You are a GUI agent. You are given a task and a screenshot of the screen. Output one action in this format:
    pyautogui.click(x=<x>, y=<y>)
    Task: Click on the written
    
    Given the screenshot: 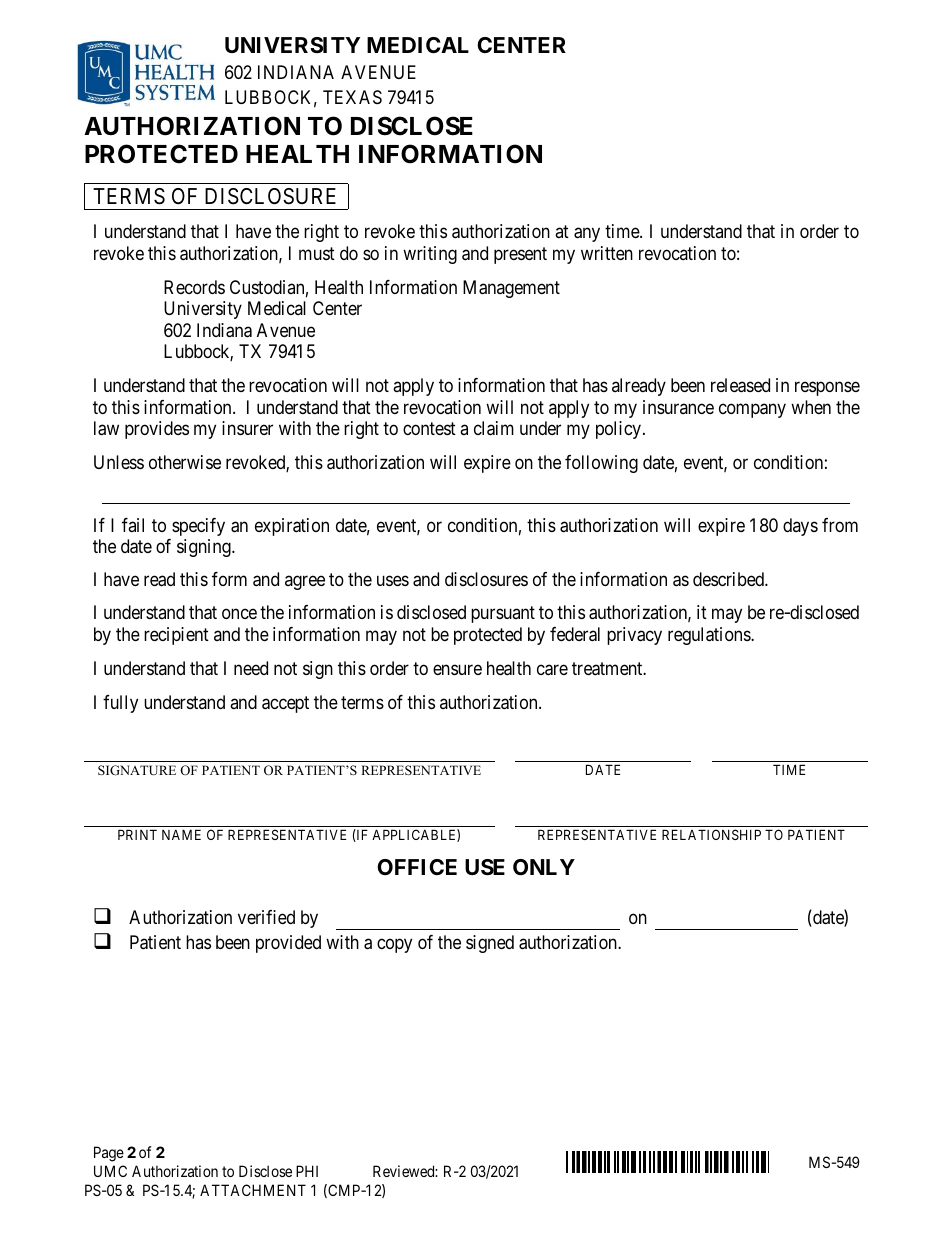 What is the action you would take?
    pyautogui.click(x=607, y=253)
